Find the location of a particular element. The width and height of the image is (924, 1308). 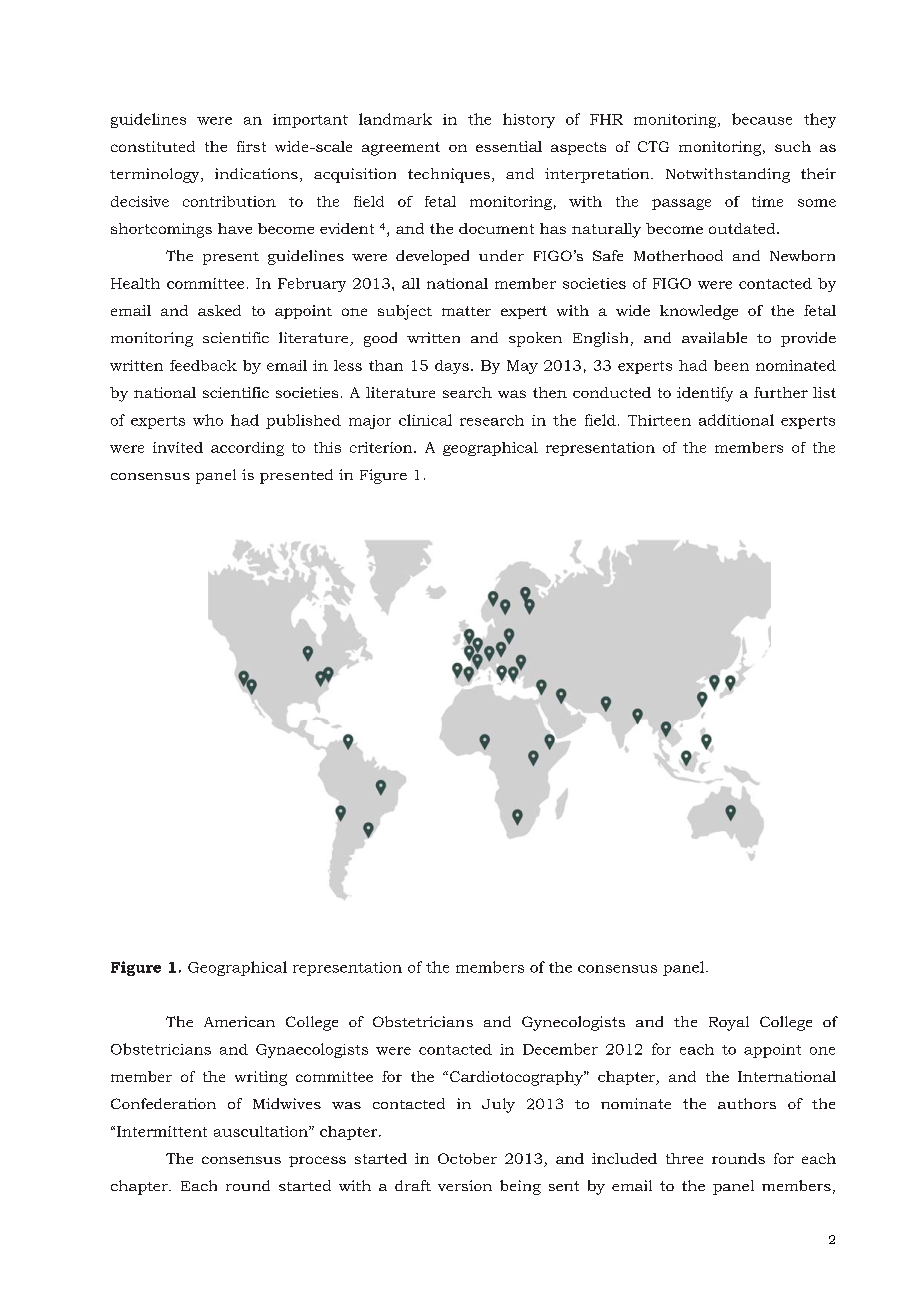

according is located at coordinates (247, 449).
